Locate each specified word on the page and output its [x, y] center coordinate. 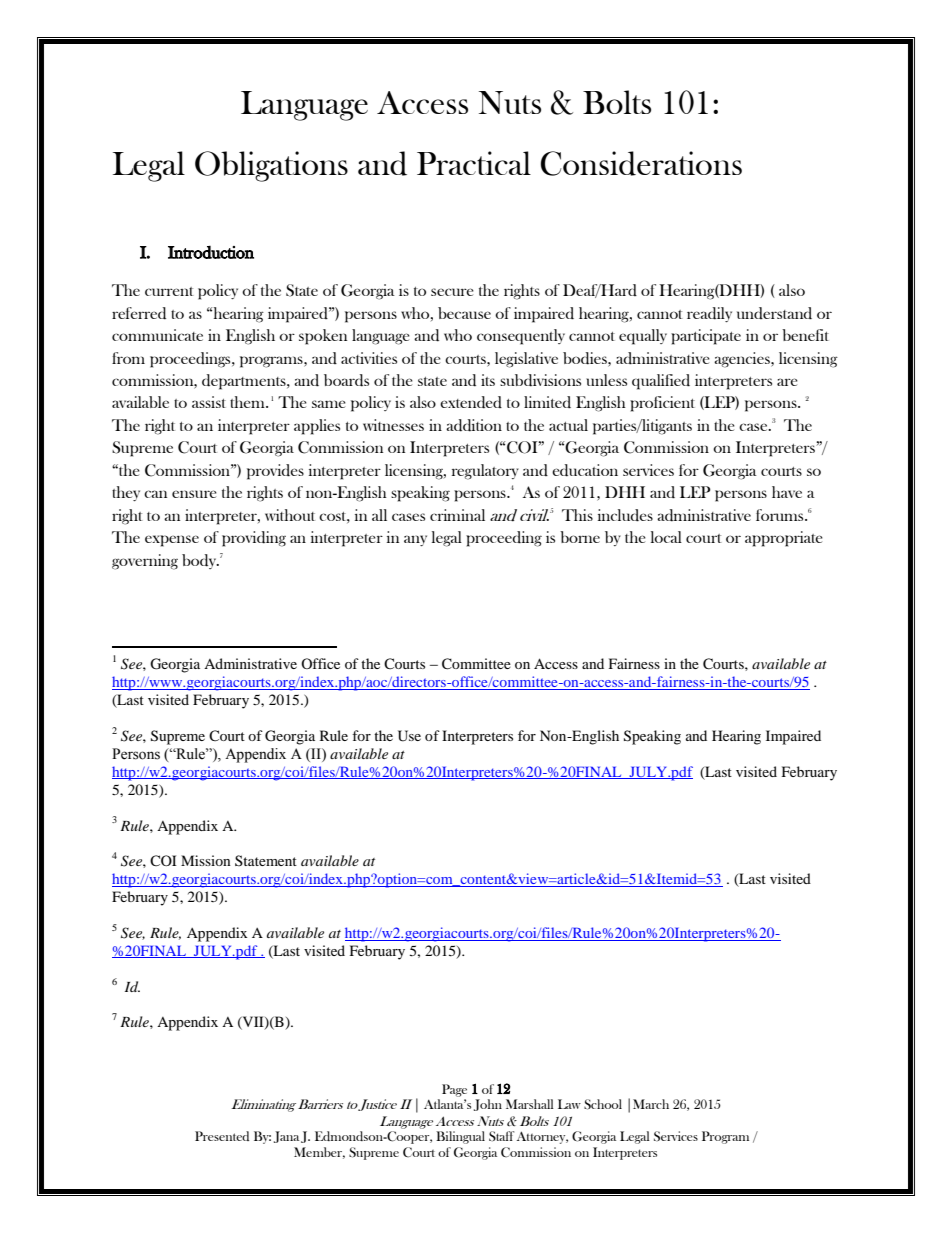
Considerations [641, 163]
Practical [474, 163]
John [488, 1105]
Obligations [271, 166]
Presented [222, 1136]
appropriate [784, 539]
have [787, 492]
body [200, 561]
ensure [194, 494]
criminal [457, 515]
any [415, 540]
